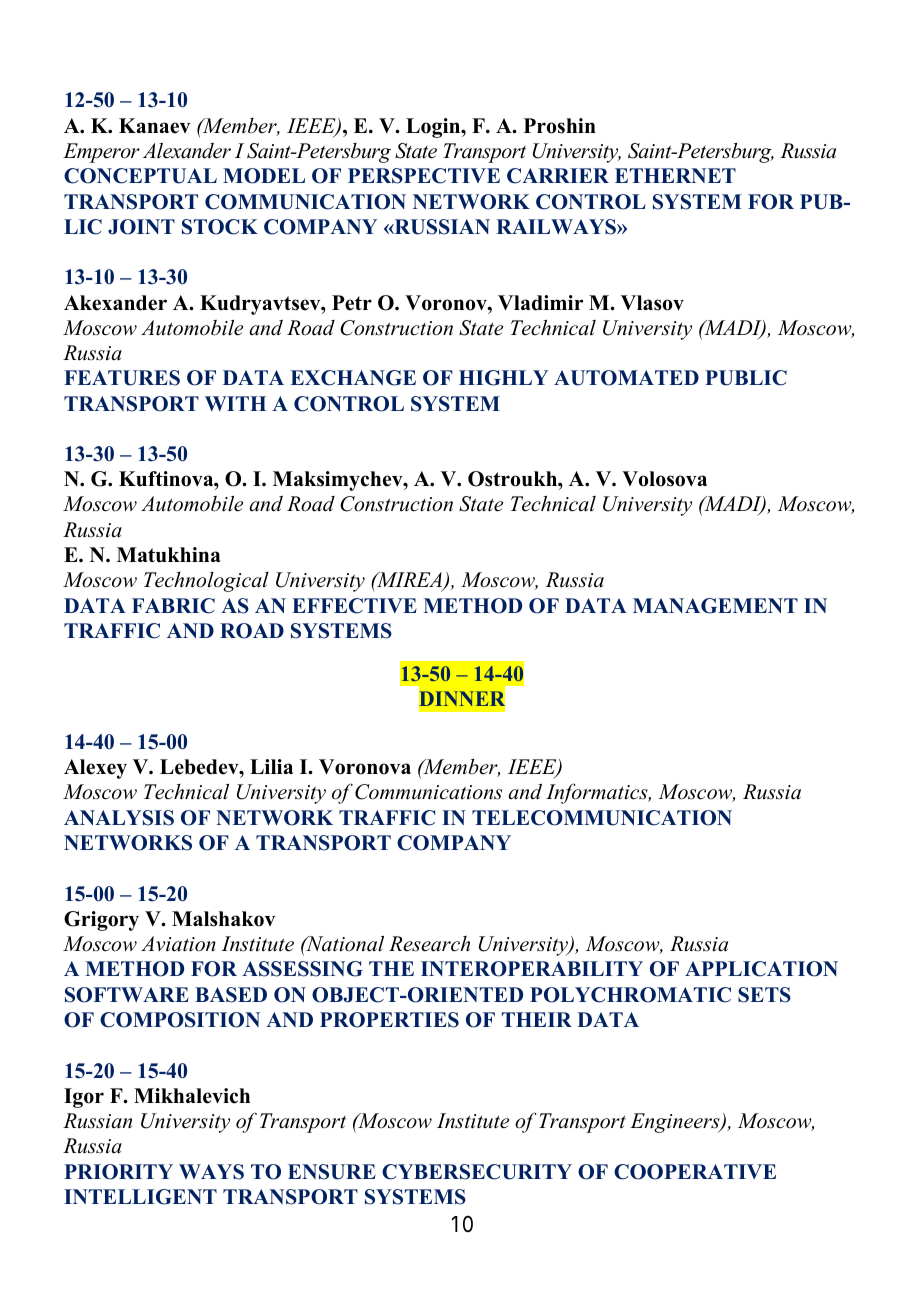  Describe the element at coordinates (429, 944) in the page. I see `Research` at that location.
